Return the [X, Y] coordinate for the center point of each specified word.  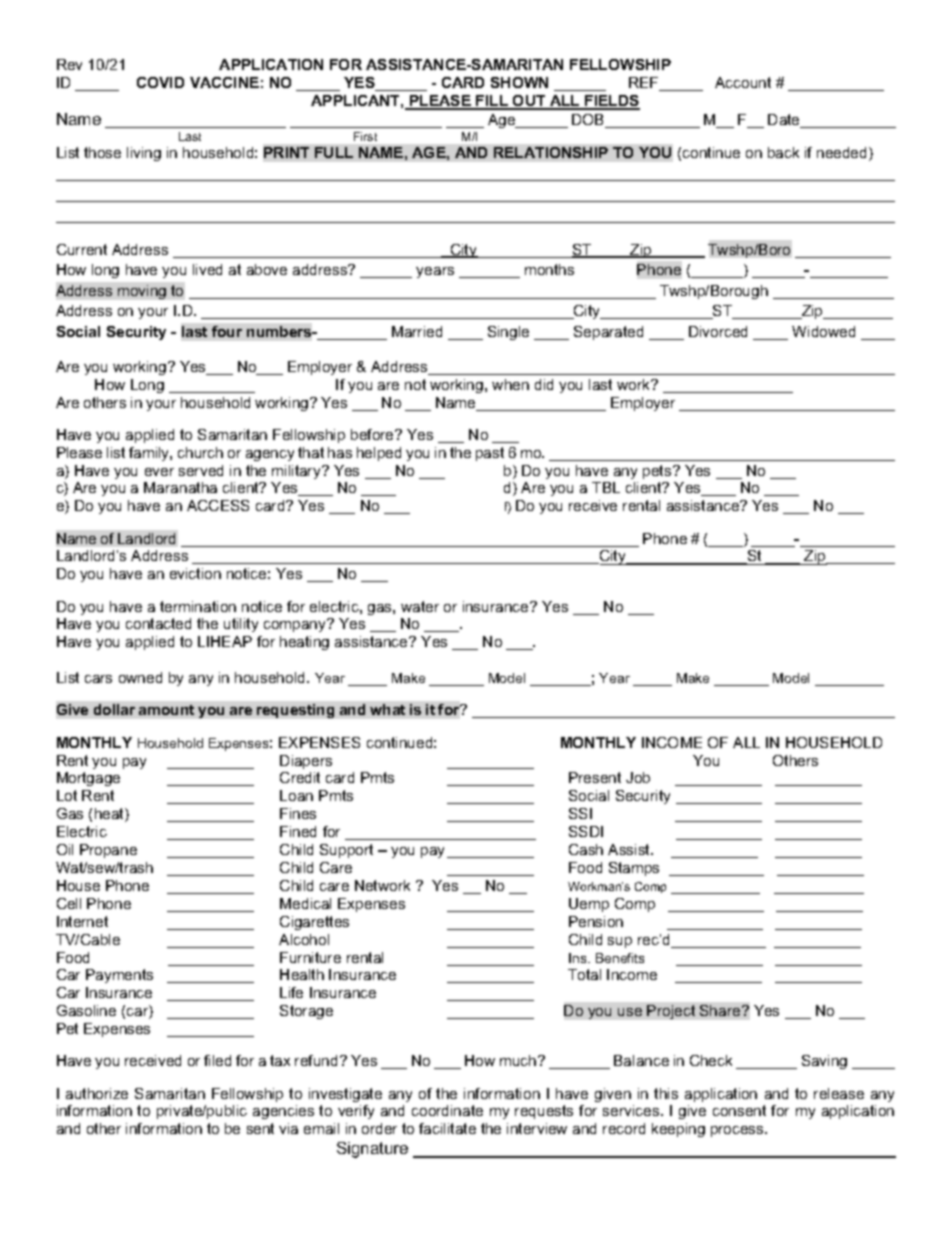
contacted [158, 623]
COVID [160, 82]
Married [417, 331]
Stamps [634, 869]
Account [743, 82]
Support [346, 851]
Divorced [718, 331]
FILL [492, 102]
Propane [108, 851]
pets [658, 472]
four [227, 331]
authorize [97, 1093]
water [420, 606]
